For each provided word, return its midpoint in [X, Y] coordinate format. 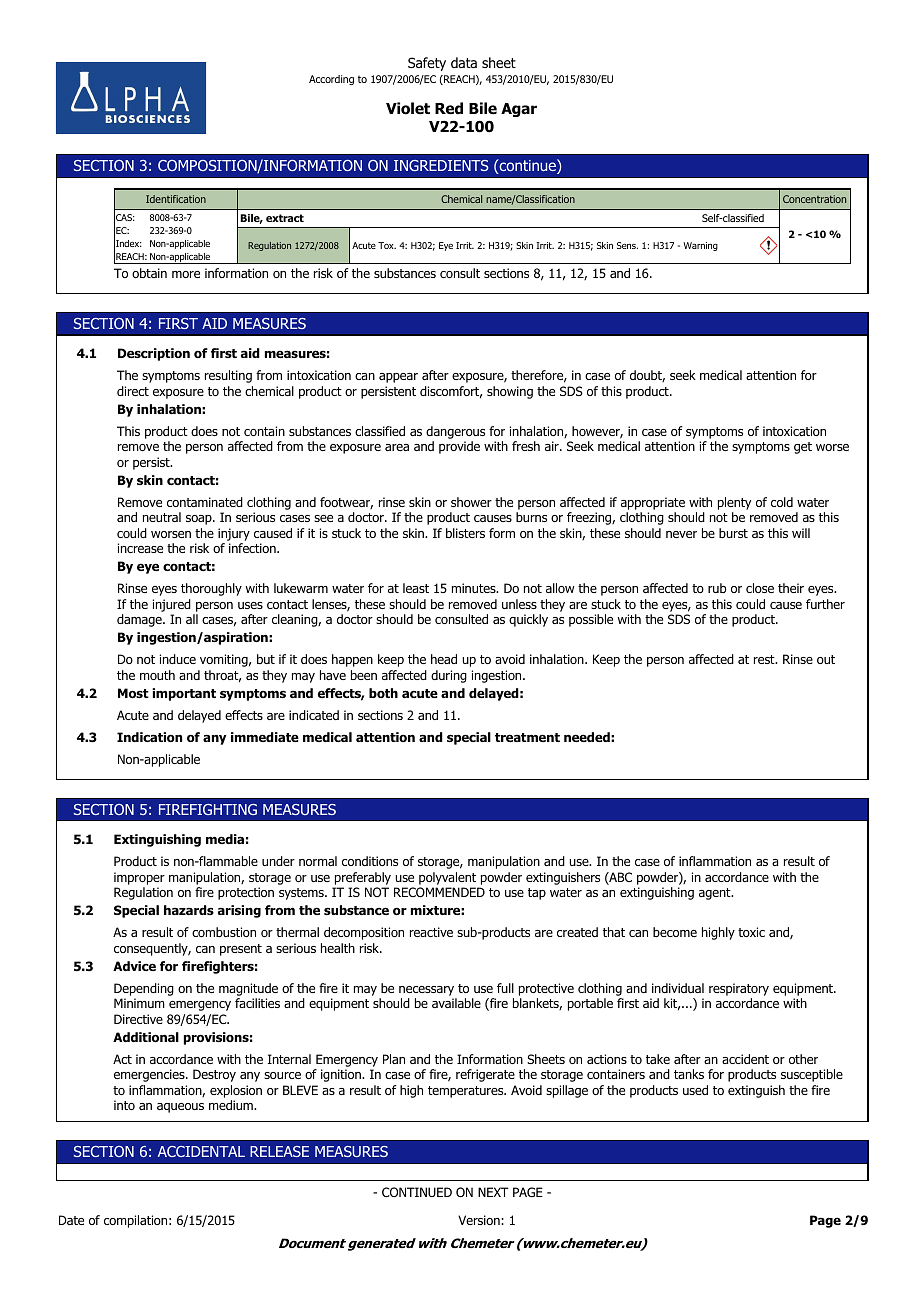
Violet [408, 108]
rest [765, 659]
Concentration [814, 199]
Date [71, 1220]
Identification [176, 199]
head [444, 659]
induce [178, 659]
